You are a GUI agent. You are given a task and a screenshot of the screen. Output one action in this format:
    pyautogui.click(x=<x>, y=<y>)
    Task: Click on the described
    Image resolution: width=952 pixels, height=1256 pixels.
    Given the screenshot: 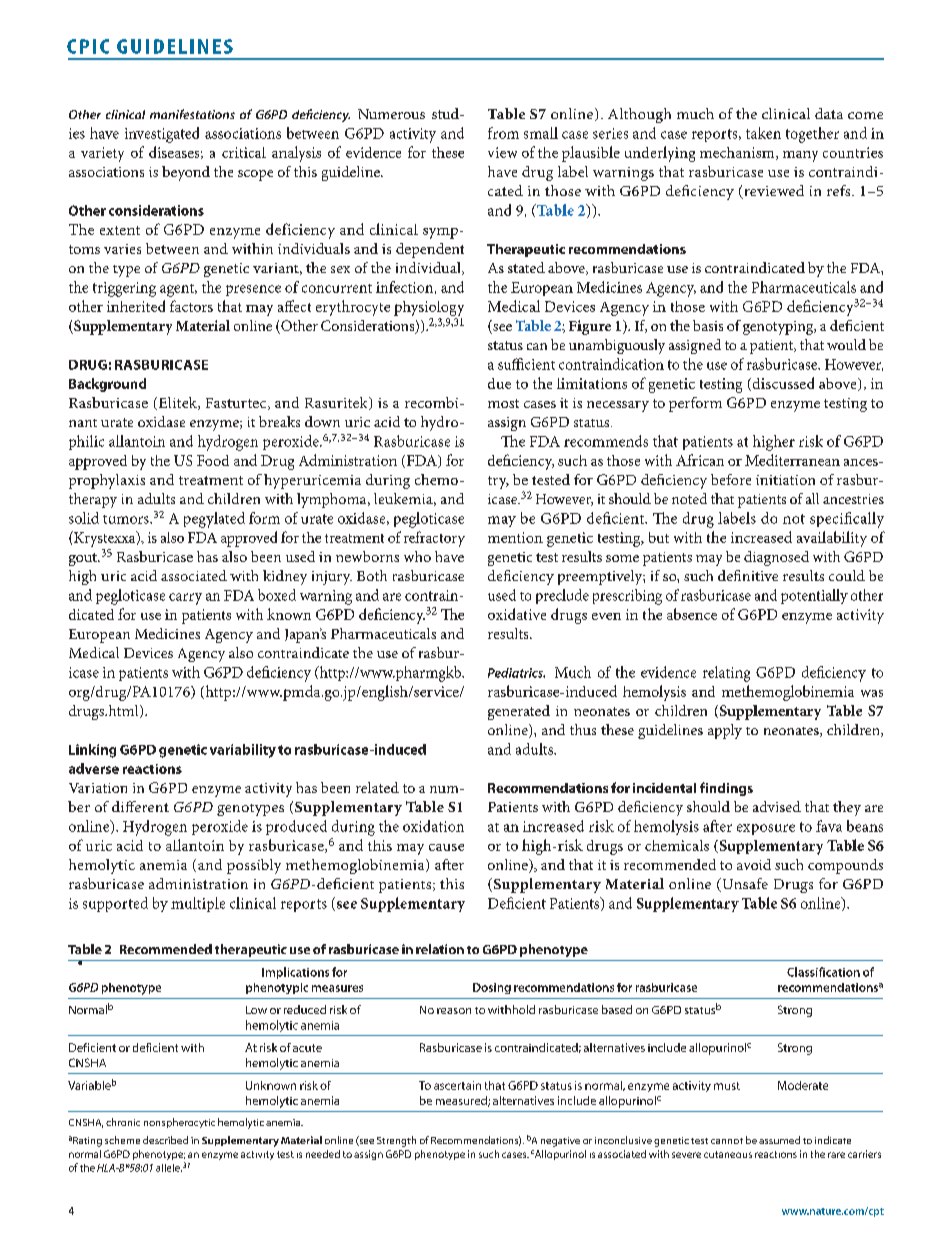 What is the action you would take?
    pyautogui.click(x=165, y=1140)
